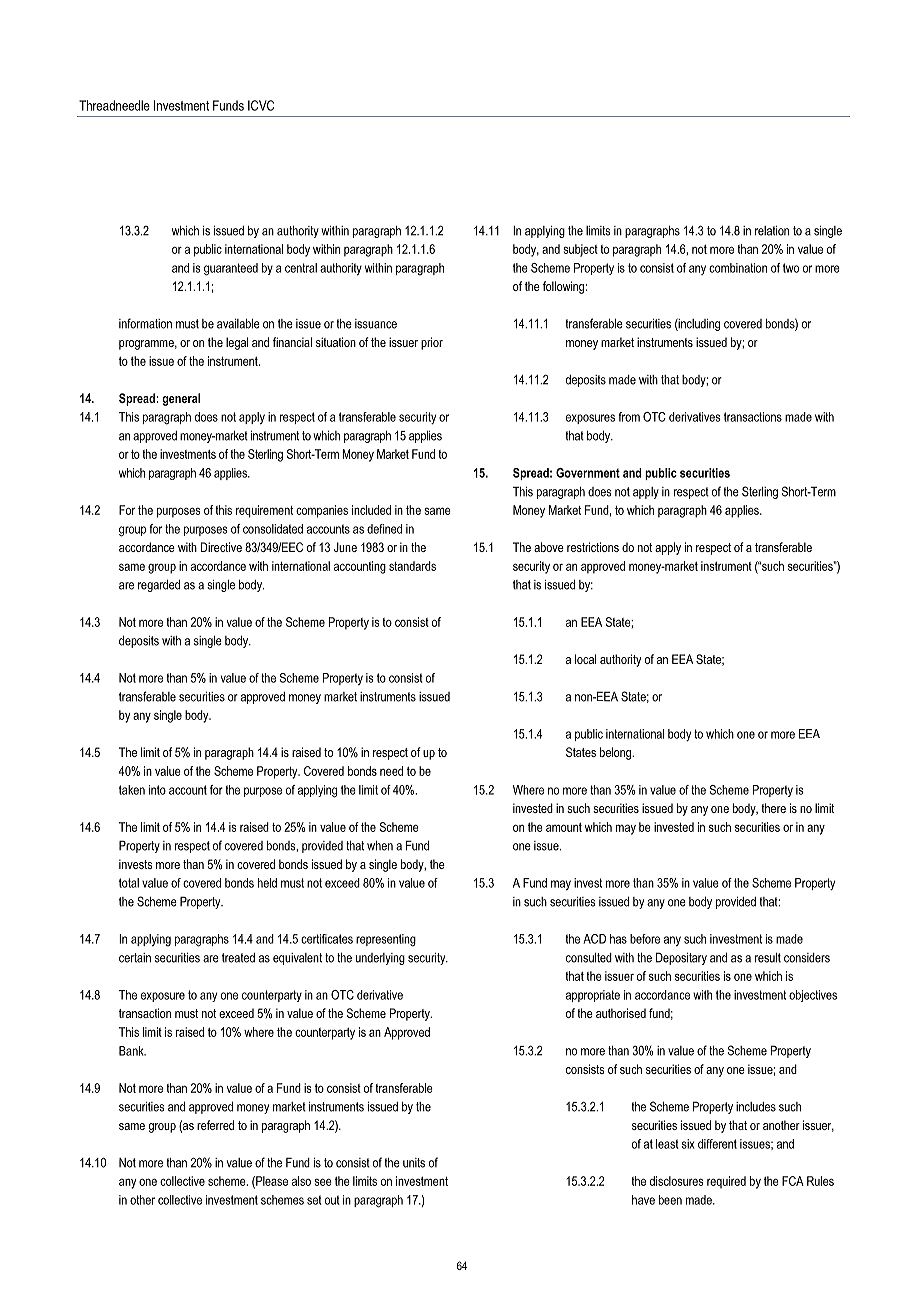 The width and height of the image is (924, 1308). What do you see at coordinates (412, 566) in the image?
I see `standards` at bounding box center [412, 566].
